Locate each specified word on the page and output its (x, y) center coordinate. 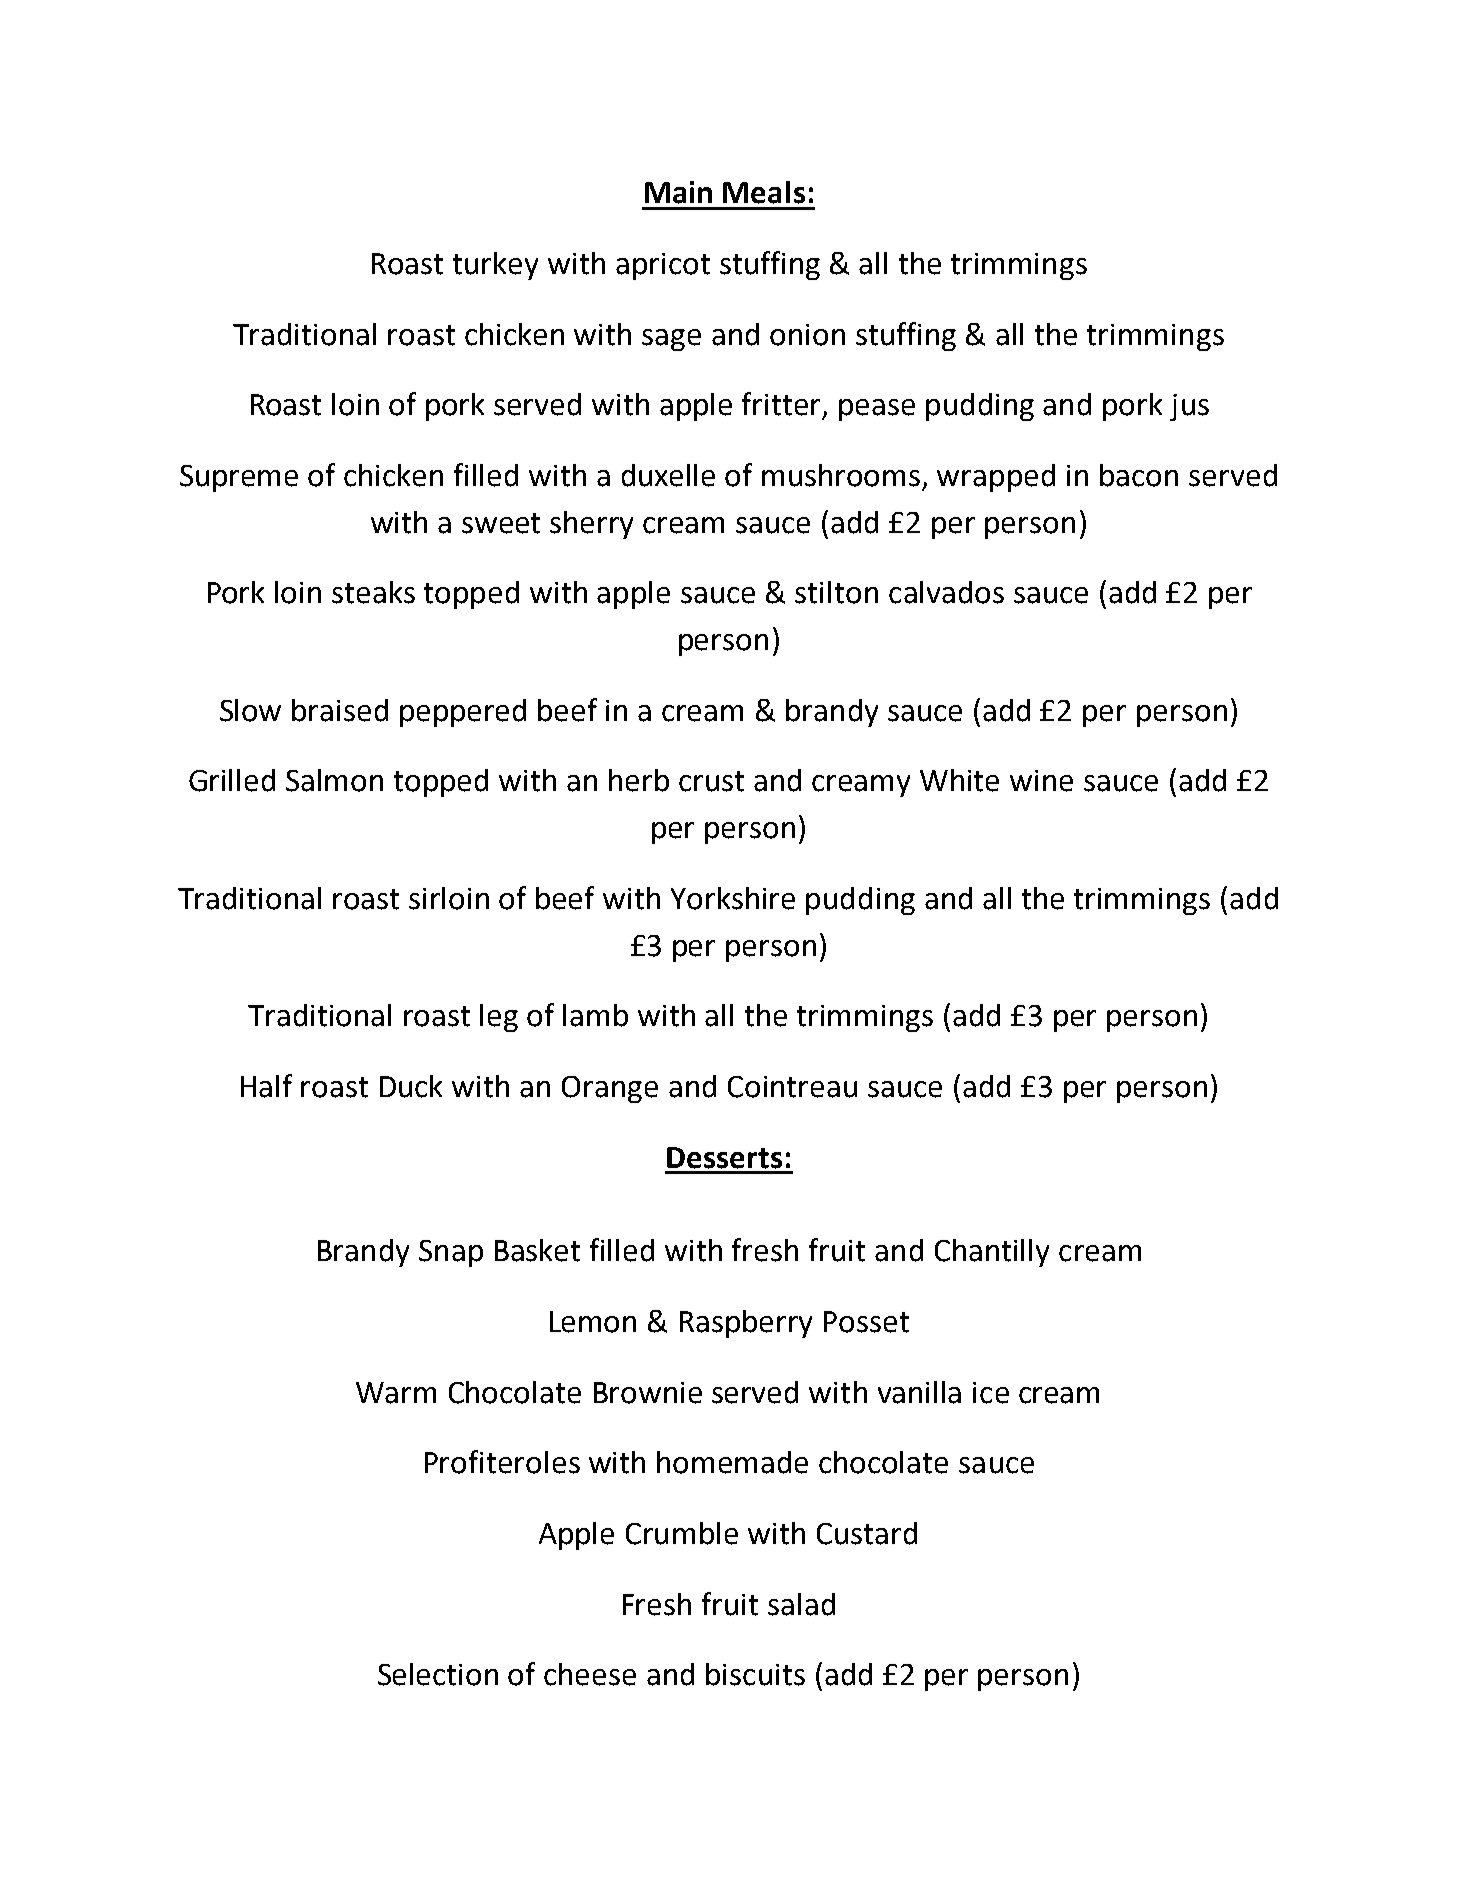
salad (801, 1604)
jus (1189, 407)
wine (1041, 781)
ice (991, 1393)
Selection (438, 1674)
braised (340, 710)
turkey (495, 266)
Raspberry (746, 1324)
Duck (411, 1086)
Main (678, 192)
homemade (732, 1462)
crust (711, 781)
